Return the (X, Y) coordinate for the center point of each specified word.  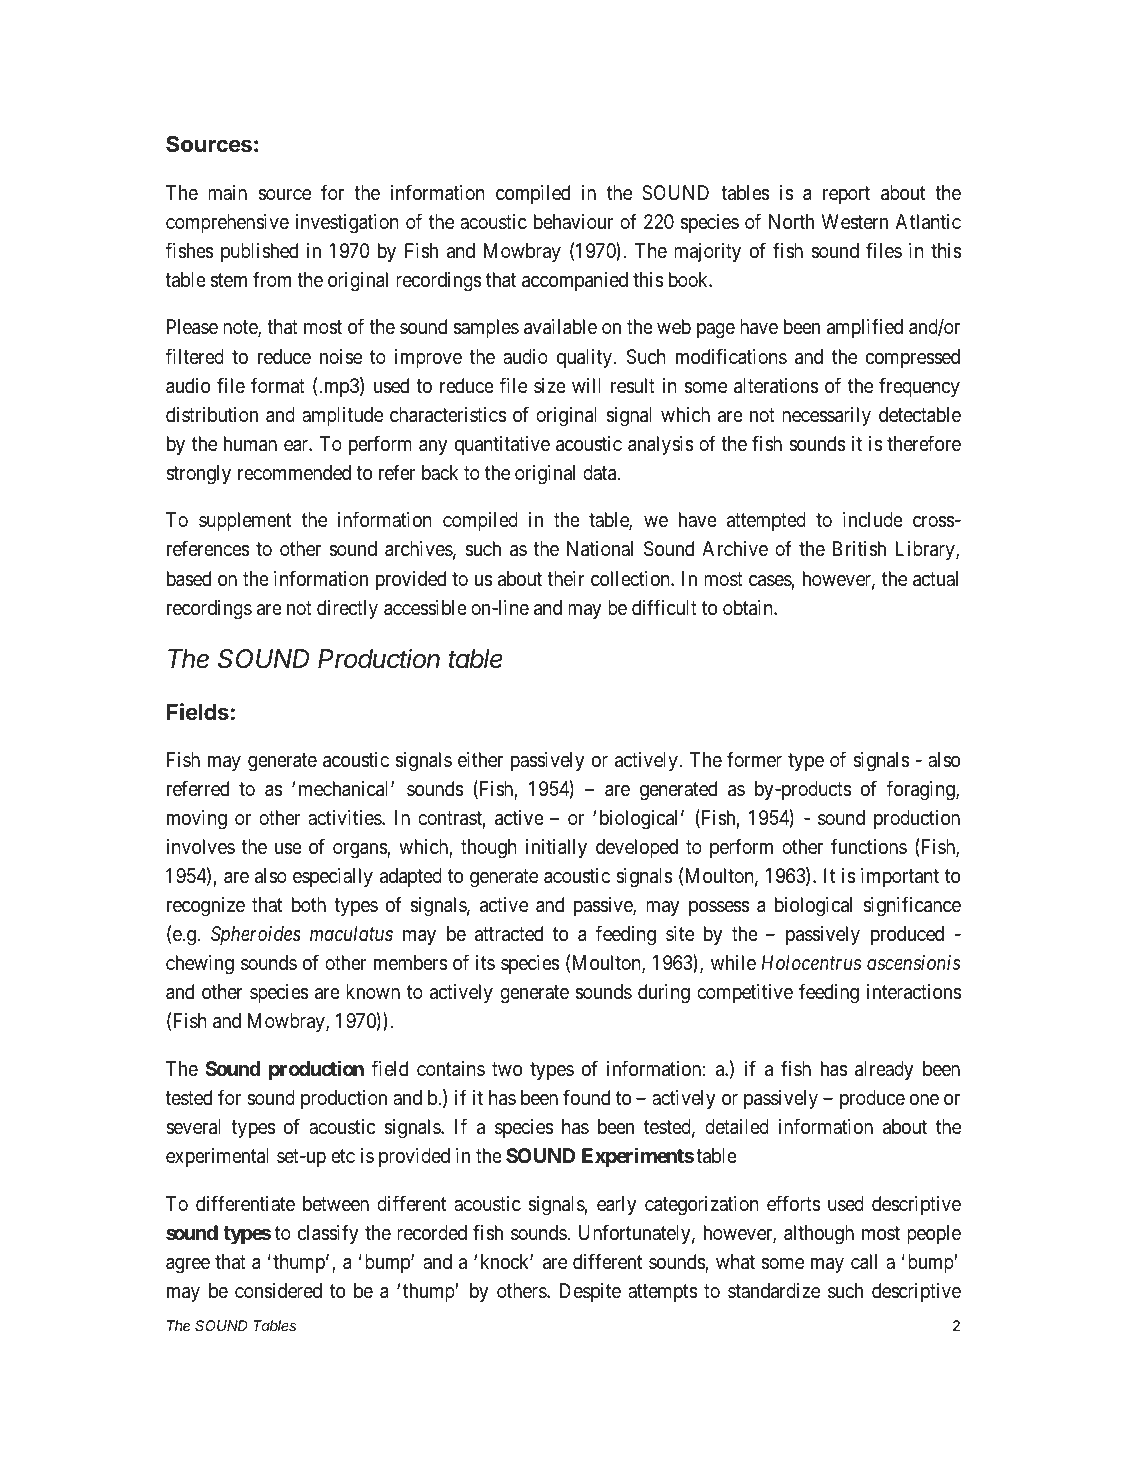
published (259, 252)
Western (855, 221)
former (754, 759)
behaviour (573, 221)
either (480, 759)
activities (345, 818)
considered (278, 1291)
